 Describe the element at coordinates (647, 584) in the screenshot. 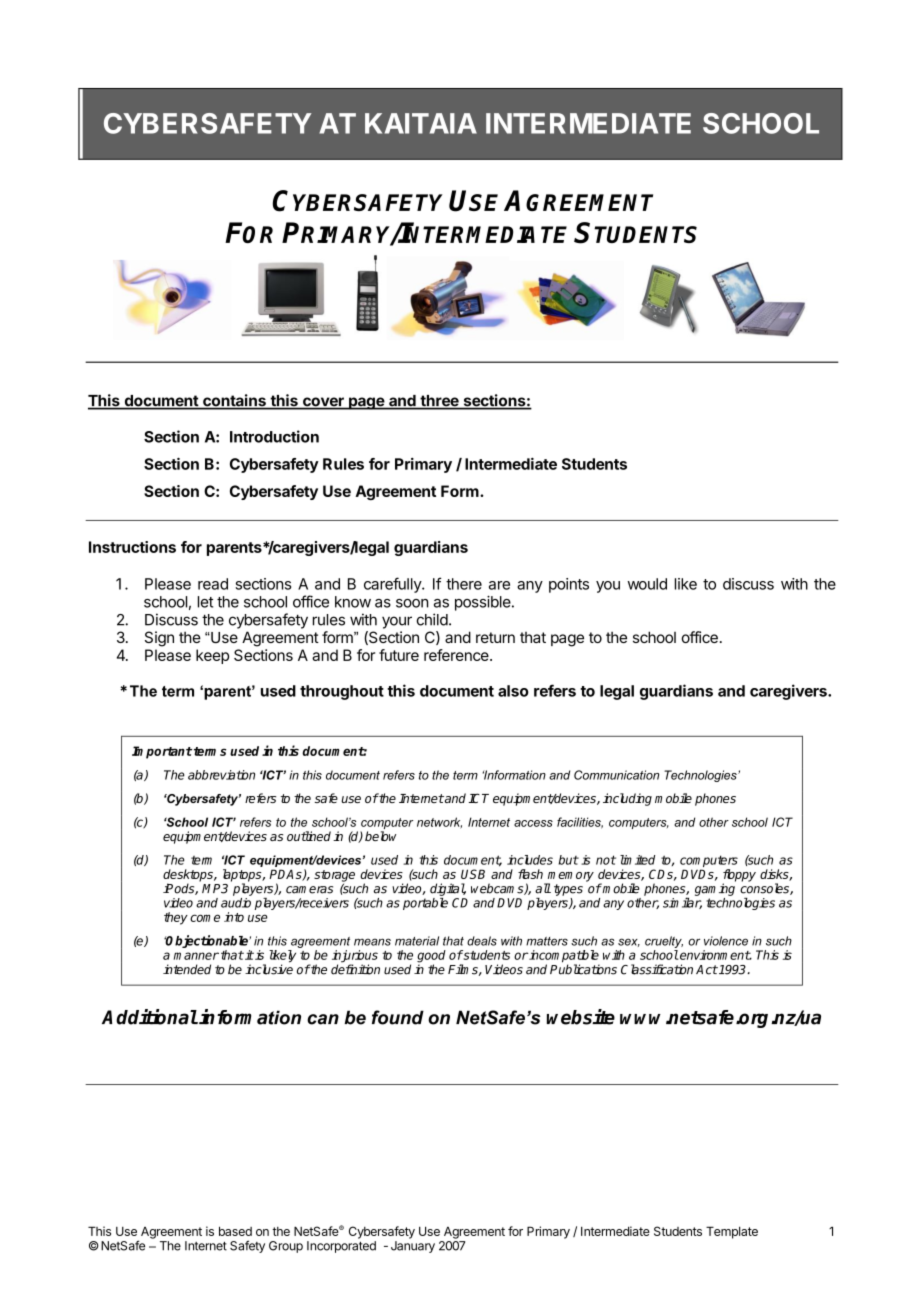

I see `would` at that location.
